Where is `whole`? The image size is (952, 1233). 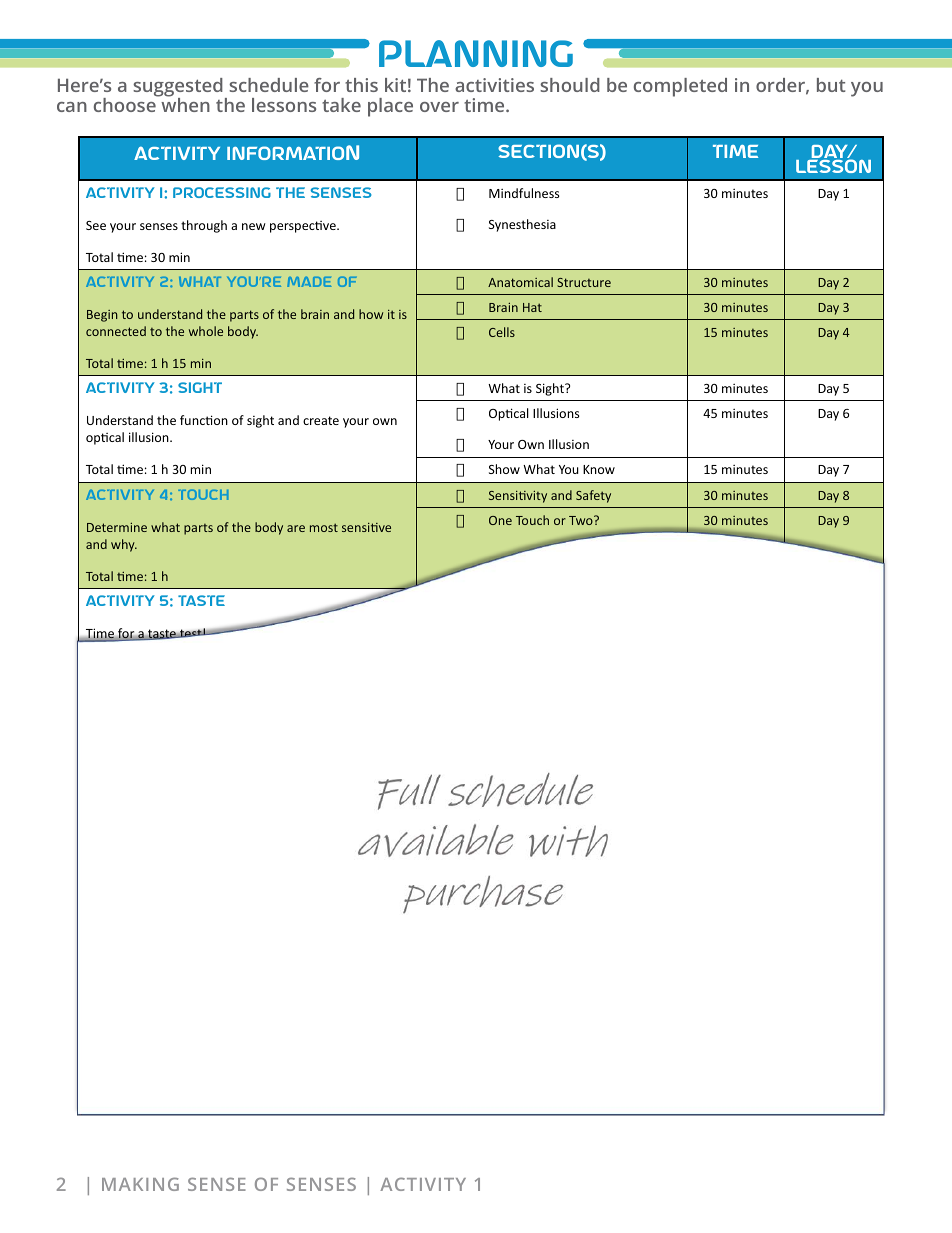
whole is located at coordinates (206, 331).
